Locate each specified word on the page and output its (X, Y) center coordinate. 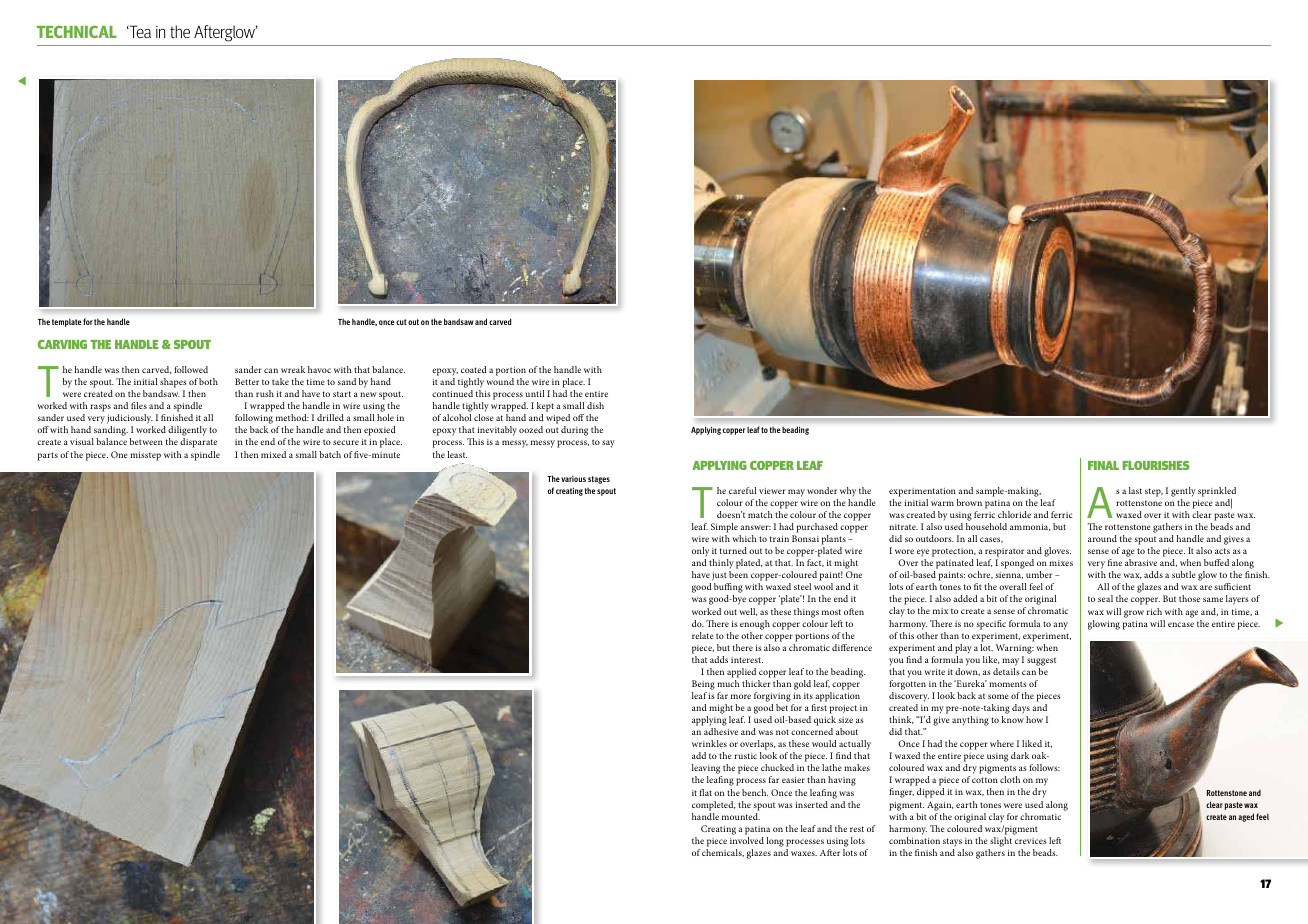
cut (401, 322)
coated (474, 369)
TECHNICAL (77, 31)
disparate (198, 443)
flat (706, 792)
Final (1103, 465)
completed (714, 806)
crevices (1031, 841)
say (608, 444)
